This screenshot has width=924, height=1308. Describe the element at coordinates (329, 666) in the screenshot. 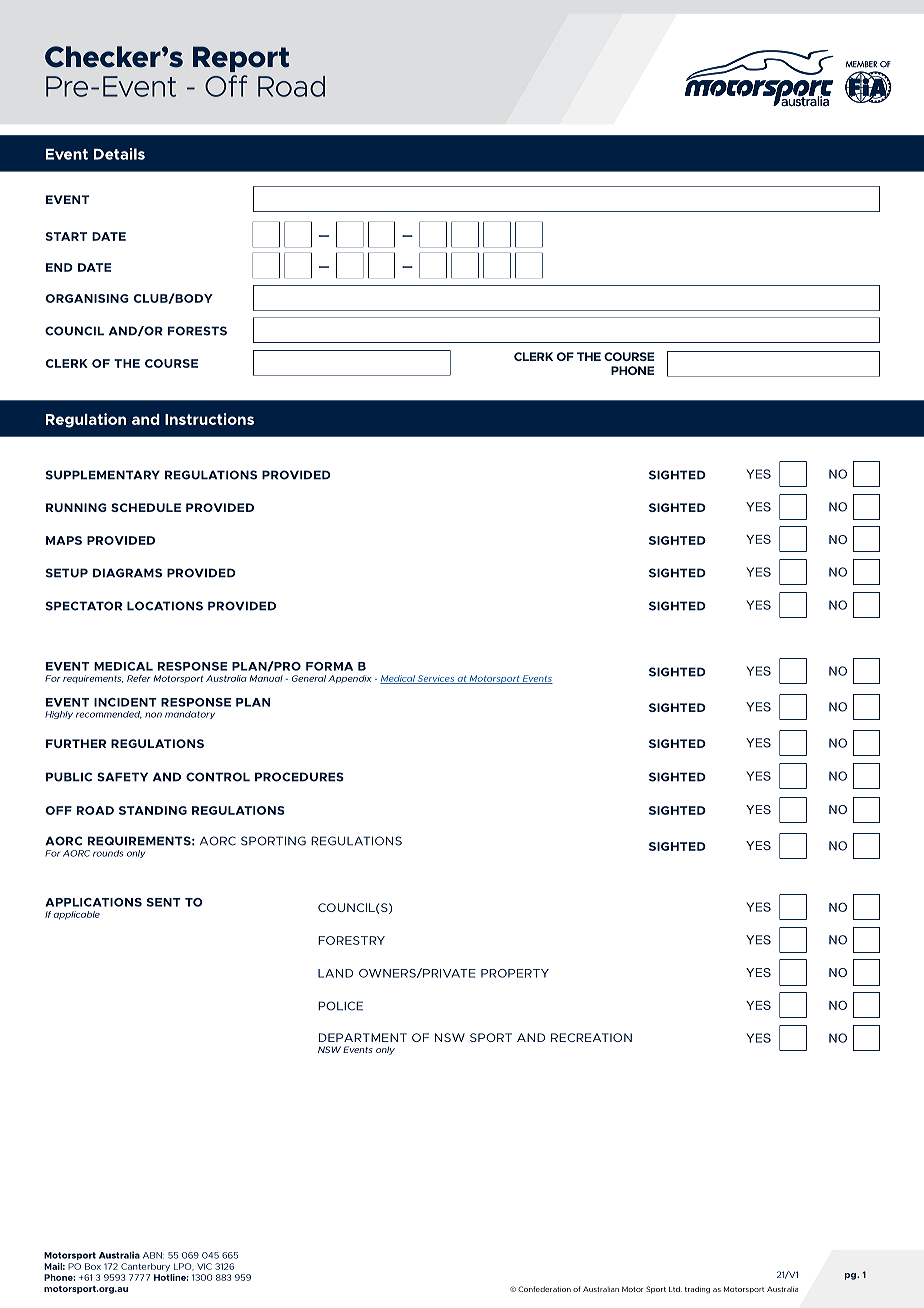

I see `FORMA` at that location.
